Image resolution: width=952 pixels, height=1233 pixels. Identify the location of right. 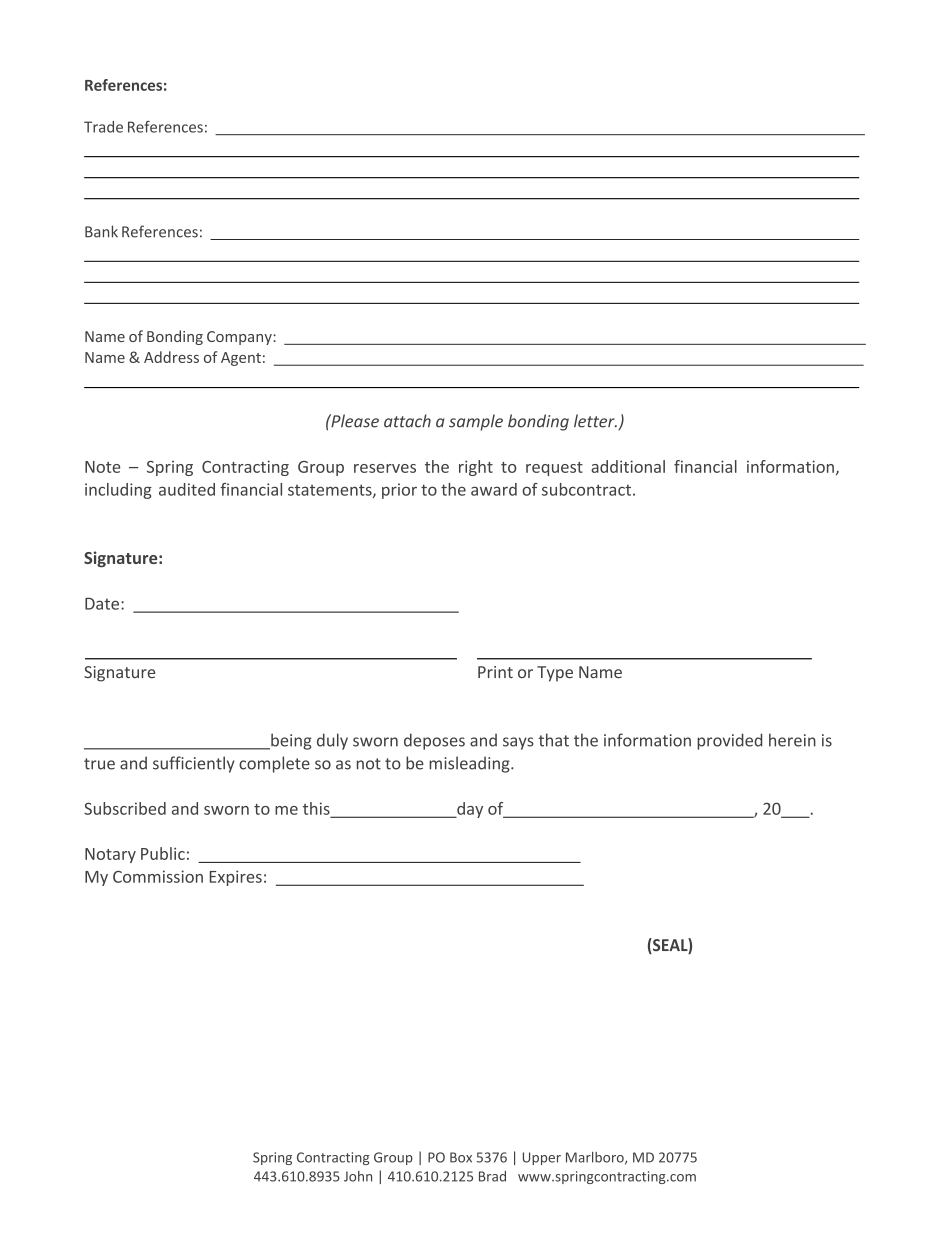
(476, 468).
